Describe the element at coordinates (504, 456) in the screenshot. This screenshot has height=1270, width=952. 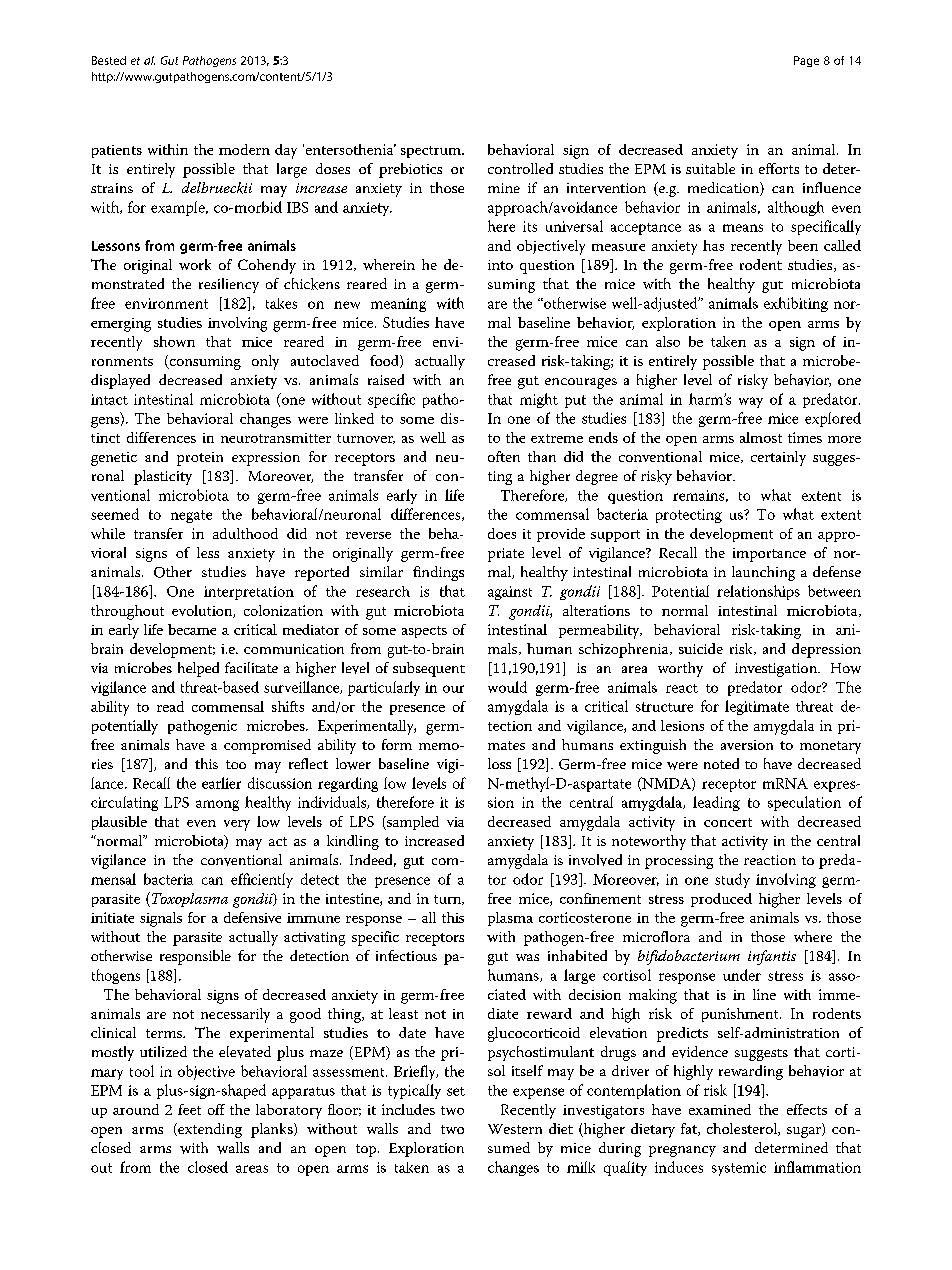
I see `often` at that location.
